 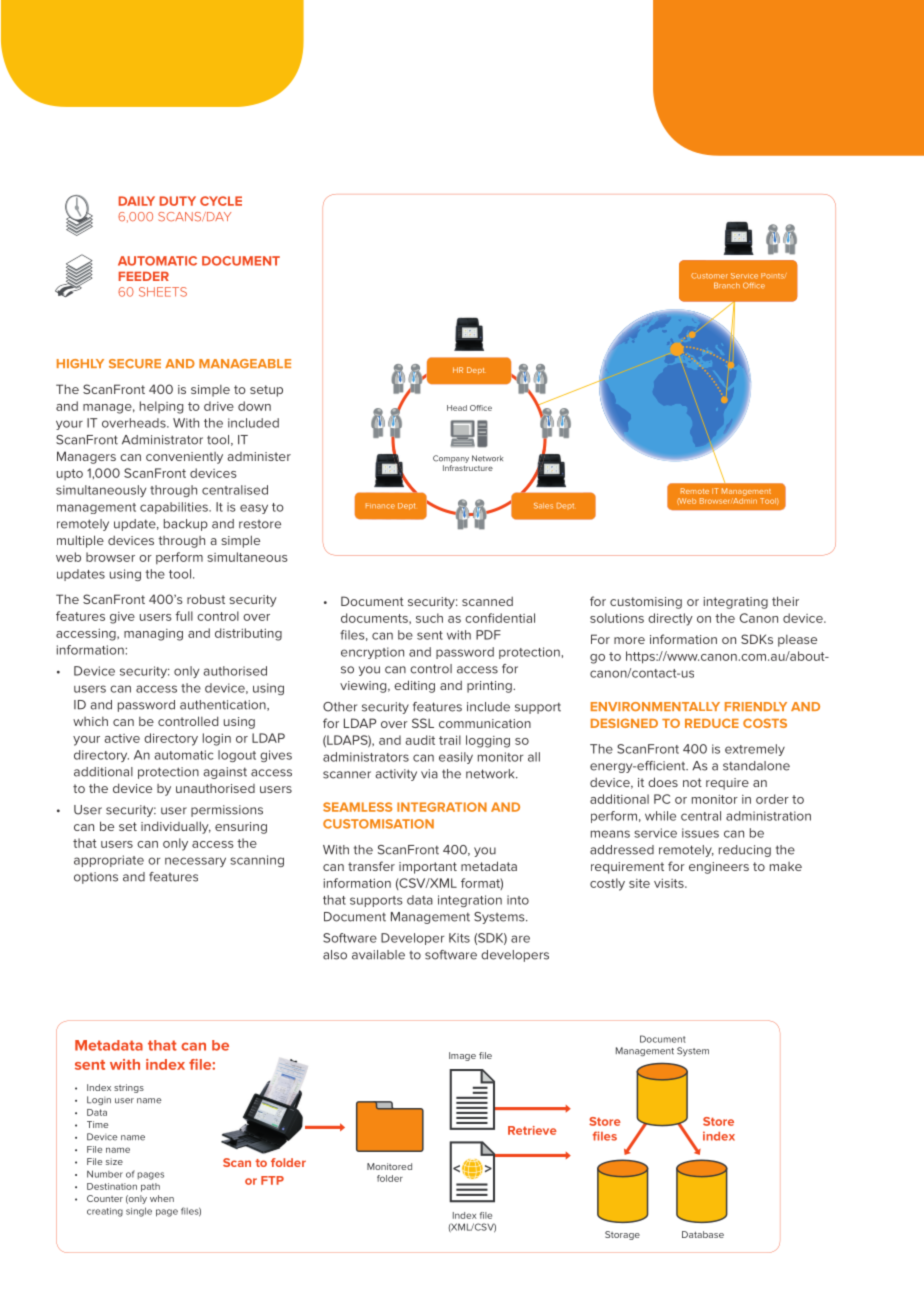 What do you see at coordinates (137, 201) in the screenshot?
I see `DAILY` at bounding box center [137, 201].
